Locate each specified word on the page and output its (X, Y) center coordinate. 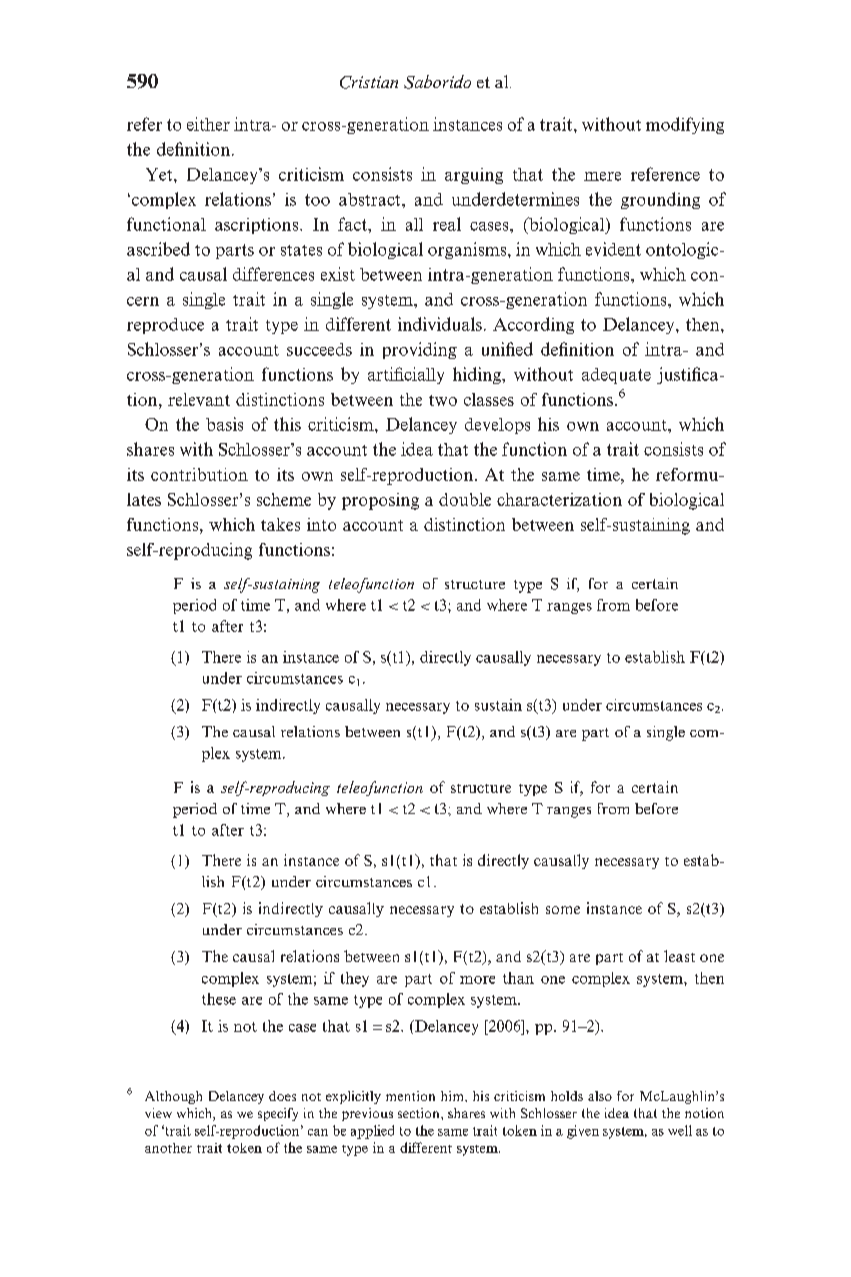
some (563, 910)
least (679, 956)
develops (497, 426)
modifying (685, 125)
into (321, 524)
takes (280, 524)
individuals (440, 324)
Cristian (369, 82)
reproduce (165, 326)
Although (173, 1097)
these (219, 999)
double (465, 499)
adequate (616, 376)
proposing (380, 501)
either (208, 124)
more (477, 980)
